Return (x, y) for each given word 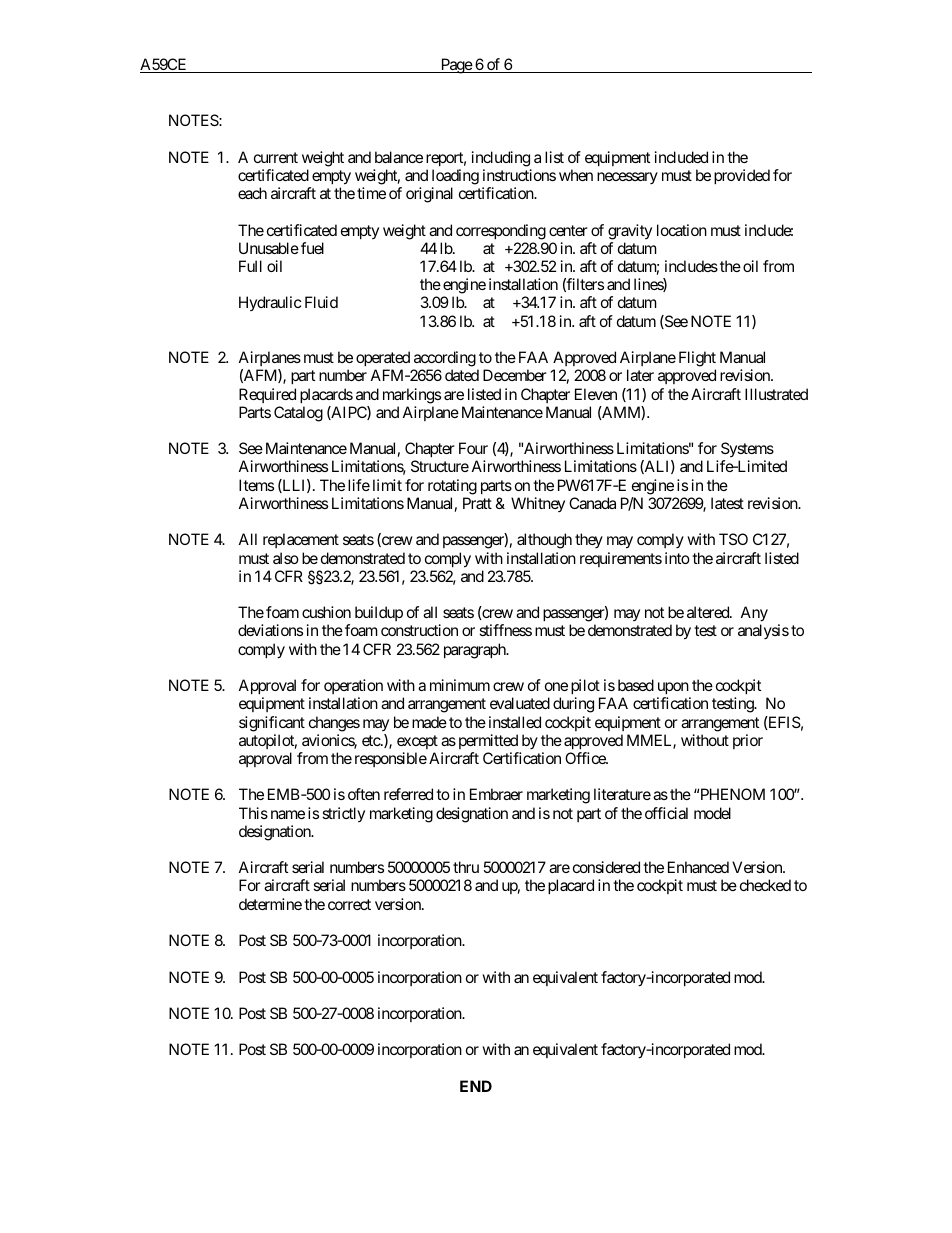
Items (256, 485)
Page (455, 66)
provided (742, 176)
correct (349, 904)
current (276, 157)
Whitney (538, 504)
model (712, 813)
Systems (747, 451)
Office (586, 758)
